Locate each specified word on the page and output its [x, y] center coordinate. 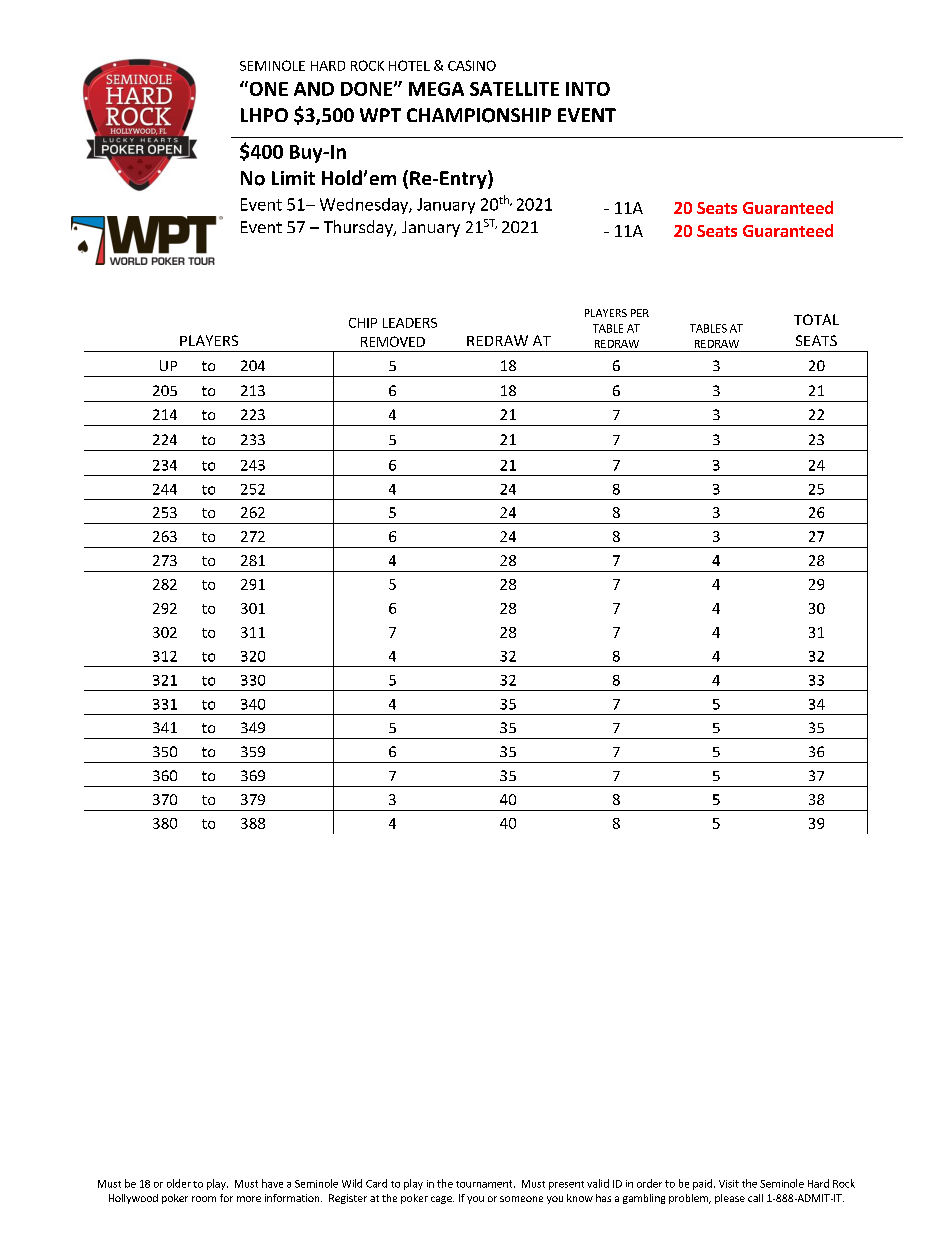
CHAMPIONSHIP [479, 115]
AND [314, 89]
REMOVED [393, 341]
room [204, 1199]
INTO [588, 89]
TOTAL [816, 319]
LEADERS [410, 323]
